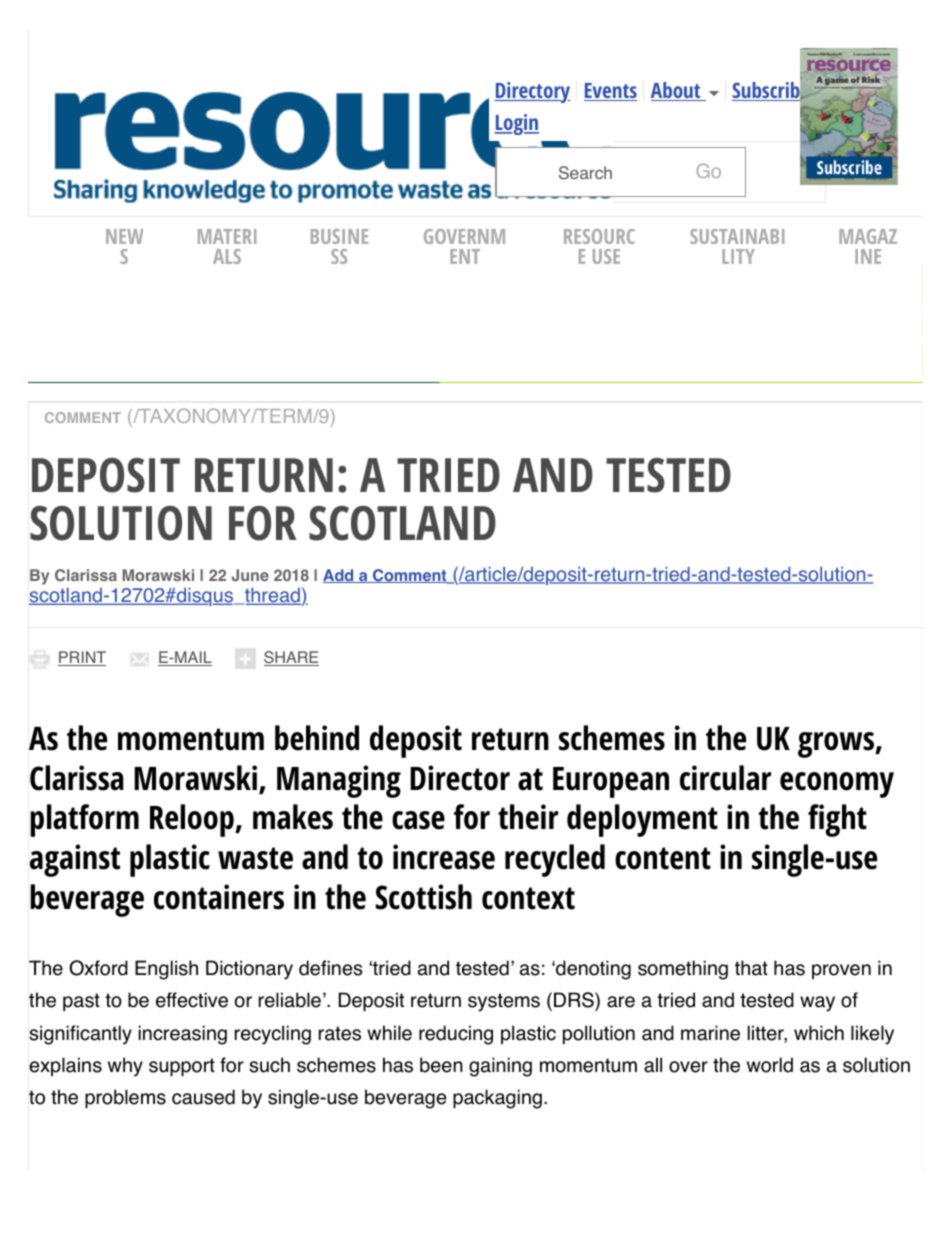 The width and height of the page is (952, 1233). What do you see at coordinates (663, 858) in the page?
I see `content` at bounding box center [663, 858].
